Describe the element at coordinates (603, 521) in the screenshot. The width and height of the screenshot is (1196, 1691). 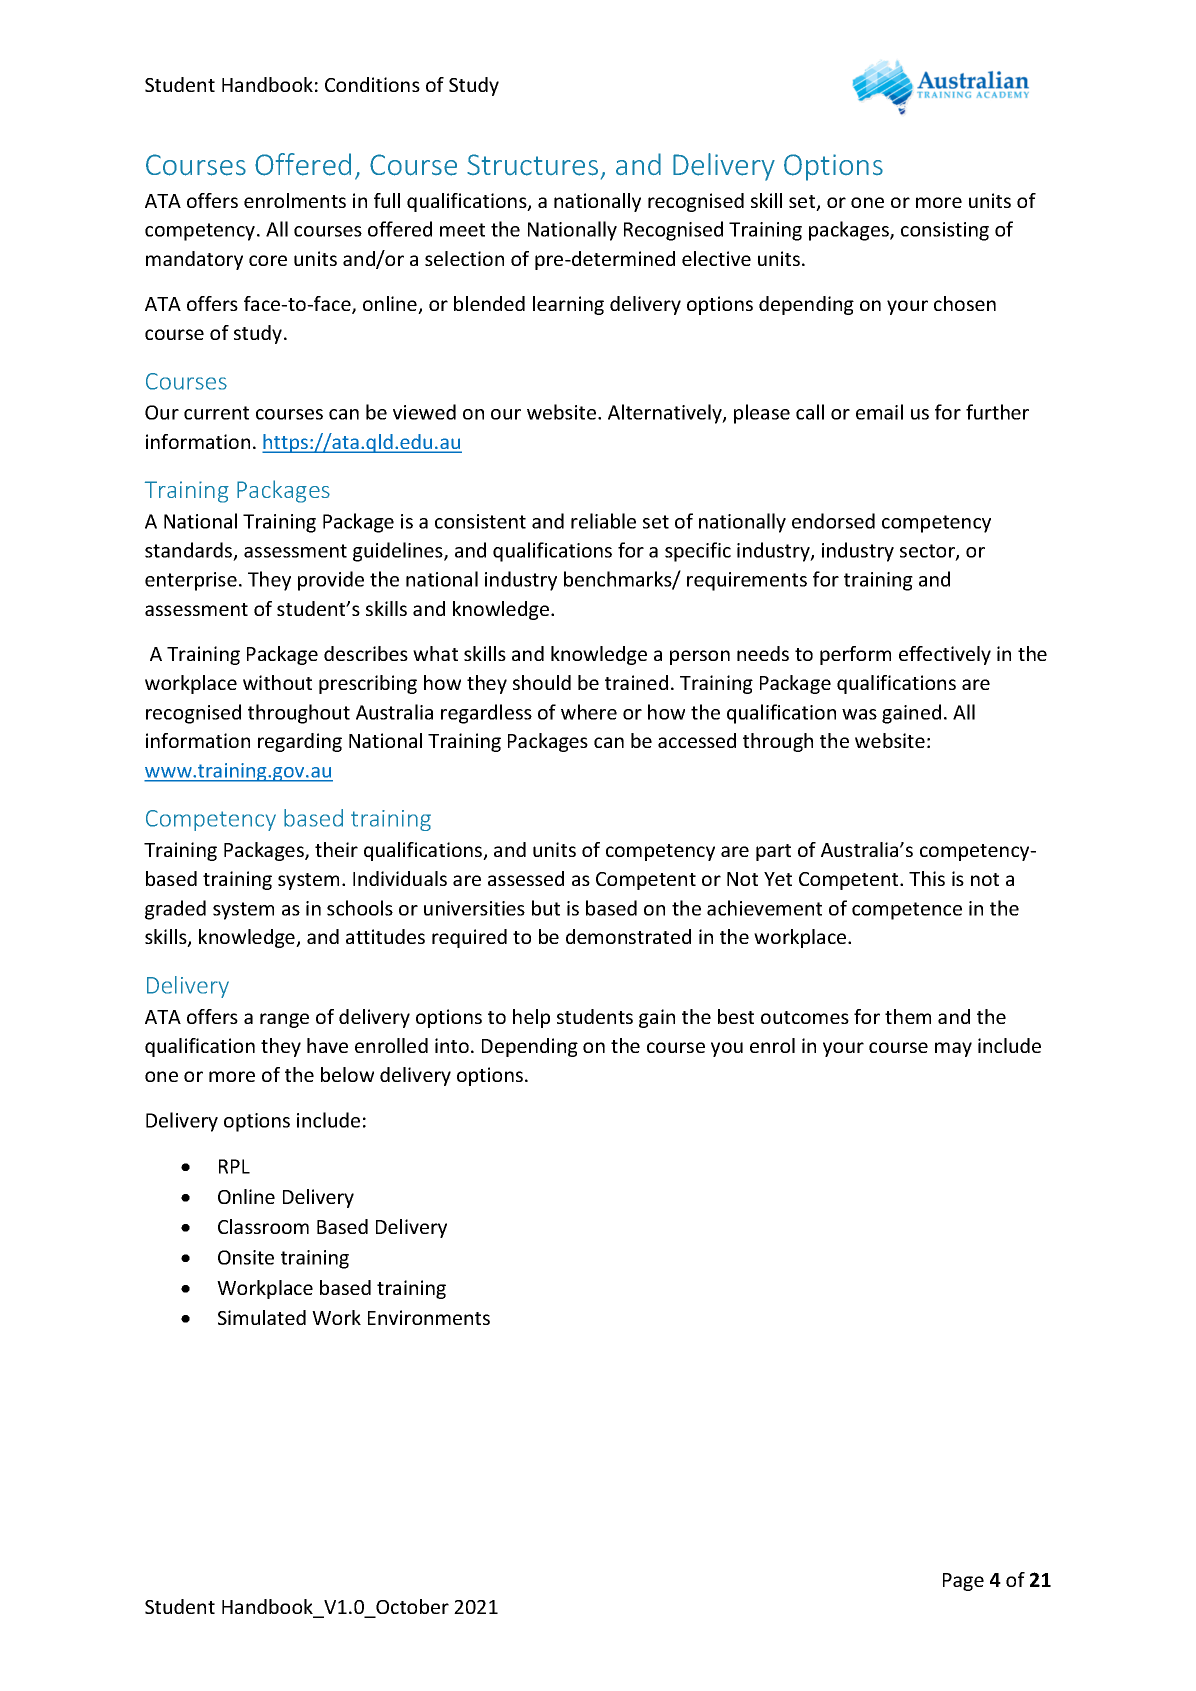
I see `reliable` at that location.
